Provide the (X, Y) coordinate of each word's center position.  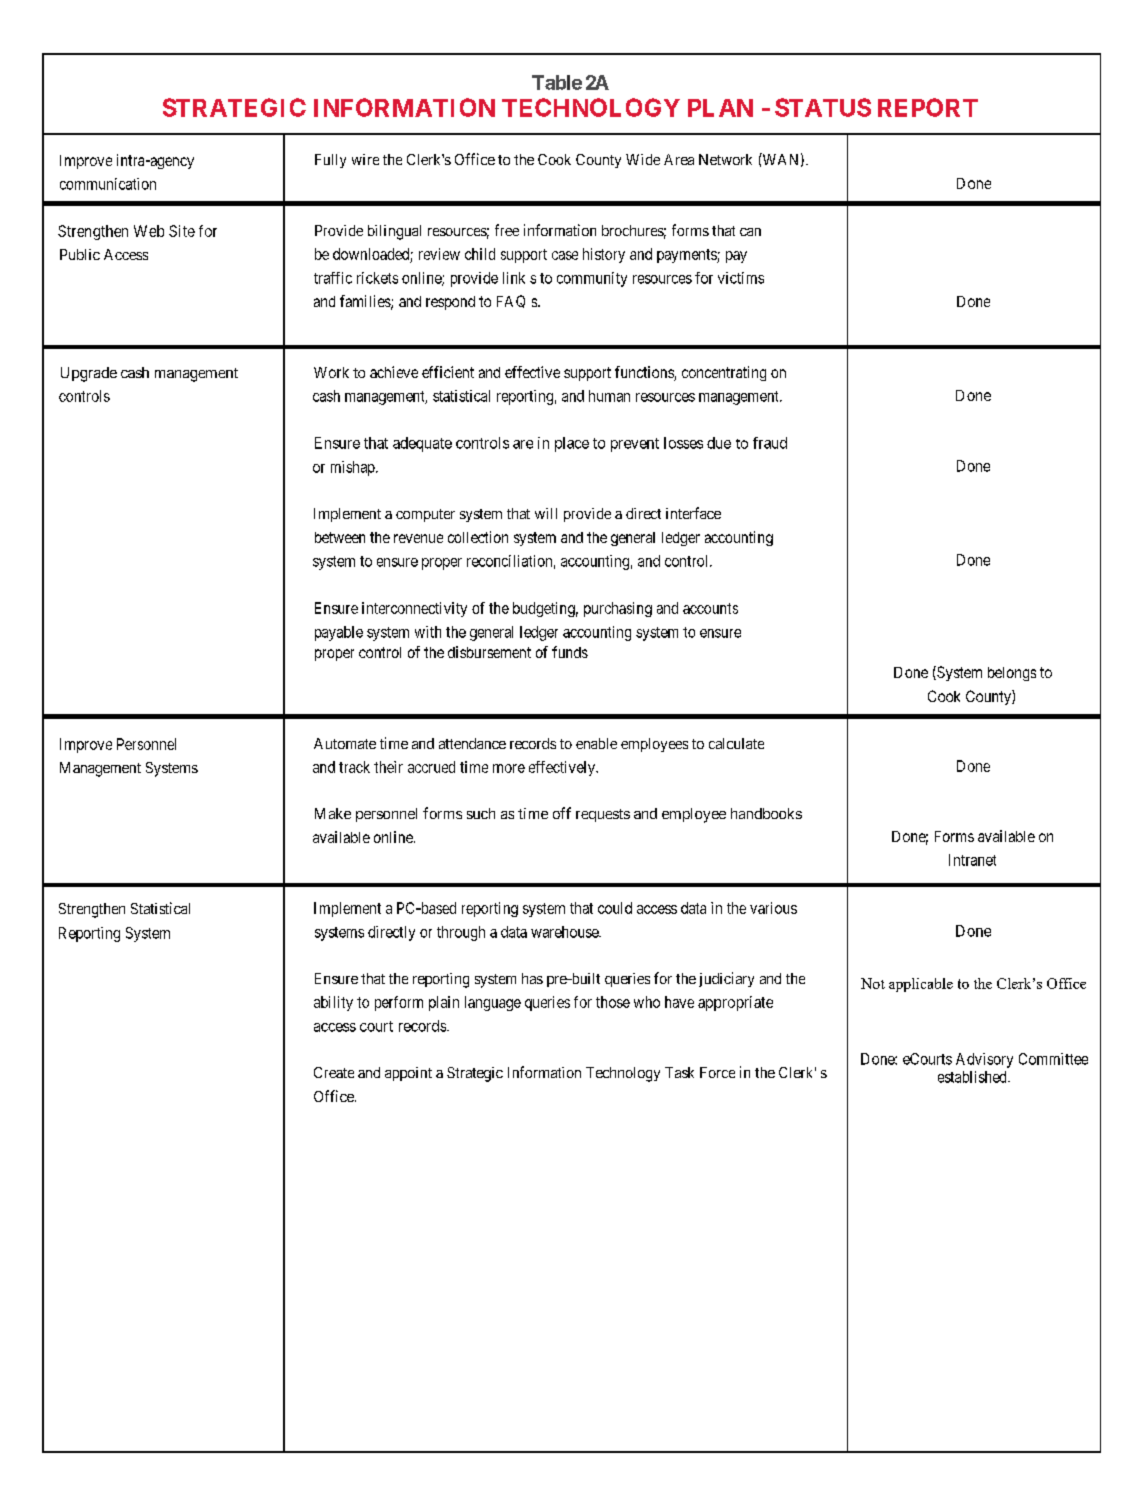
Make (333, 813)
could (615, 908)
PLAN (720, 108)
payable (339, 633)
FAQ (511, 301)
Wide (643, 159)
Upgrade (89, 374)
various (773, 908)
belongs (1012, 674)
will (546, 513)
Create (334, 1072)
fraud (770, 443)
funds (570, 652)
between (340, 537)
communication (108, 184)
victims (741, 278)
